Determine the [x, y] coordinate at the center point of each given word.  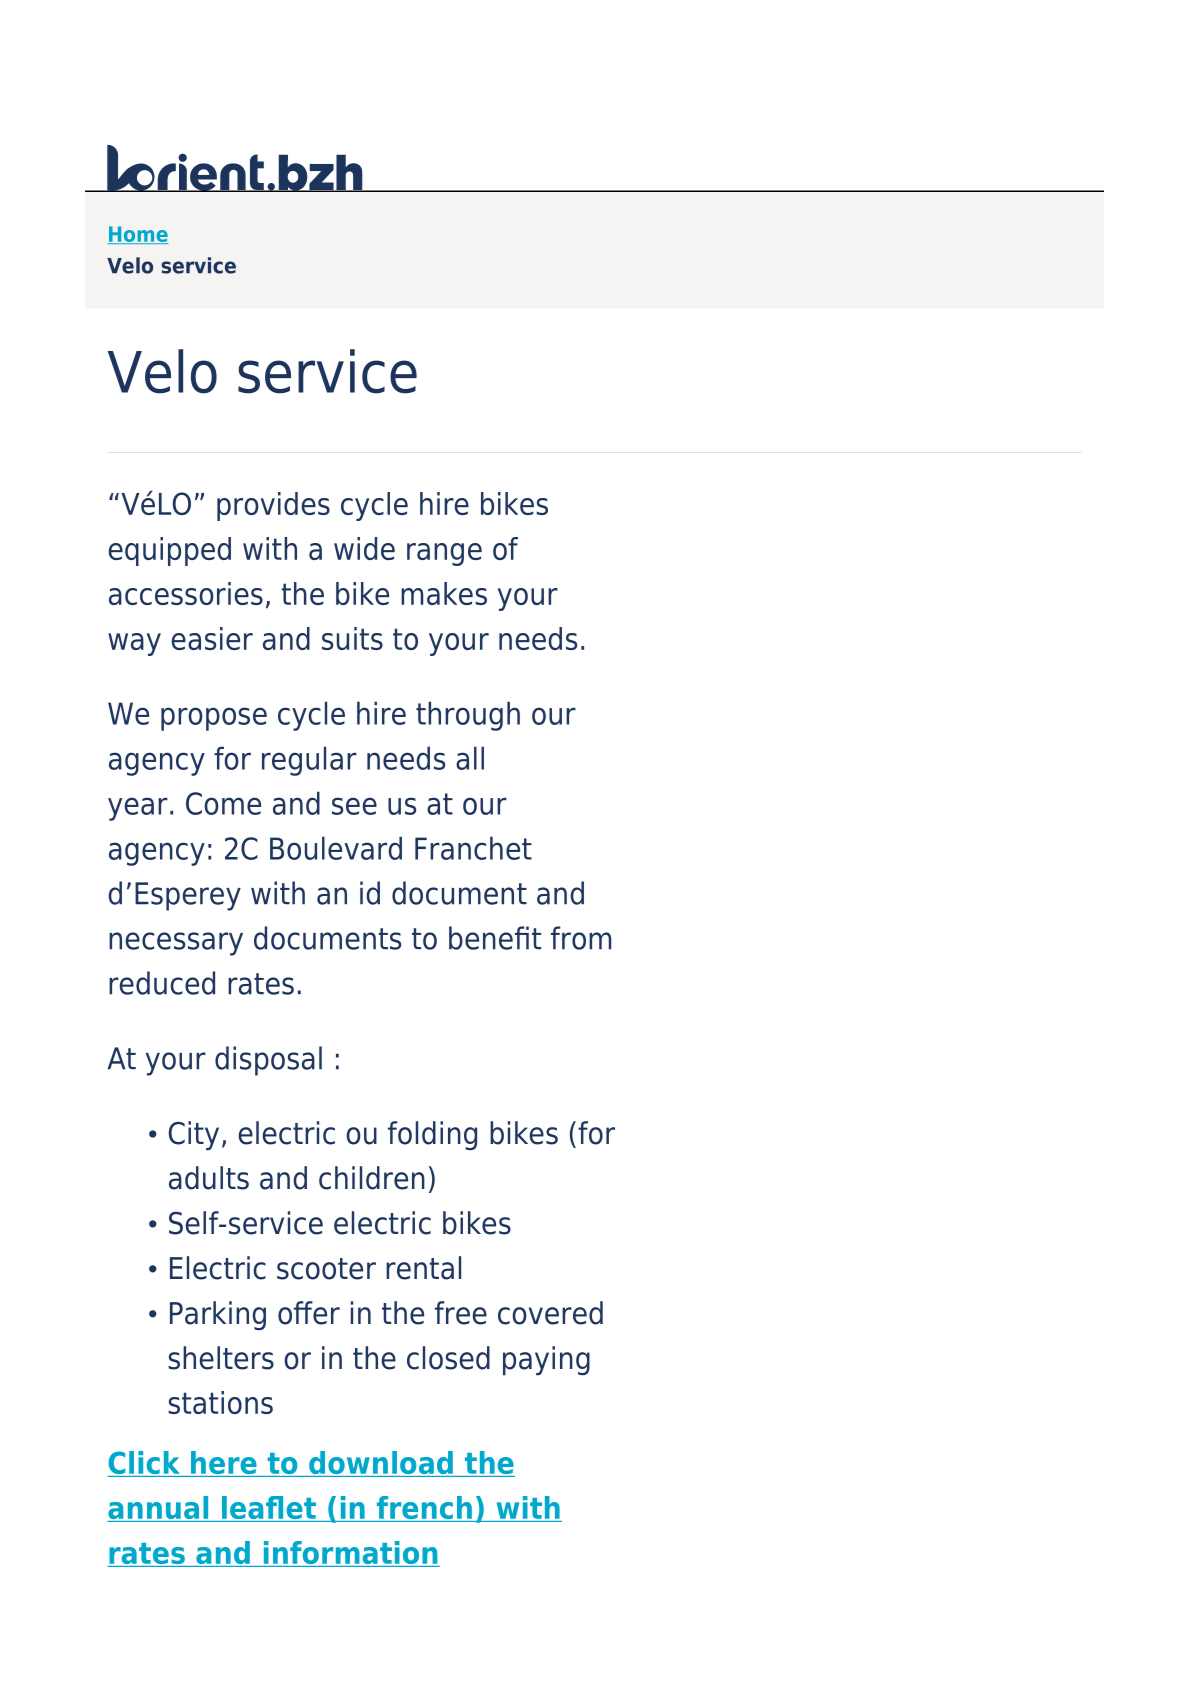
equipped [169, 551]
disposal [268, 1061]
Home [138, 235]
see [354, 806]
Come [223, 803]
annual [159, 1509]
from [581, 938]
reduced [162, 983]
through [468, 716]
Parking [218, 1315]
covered [550, 1313]
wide [364, 548]
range [444, 554]
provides [273, 506]
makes [444, 593]
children [372, 1178]
